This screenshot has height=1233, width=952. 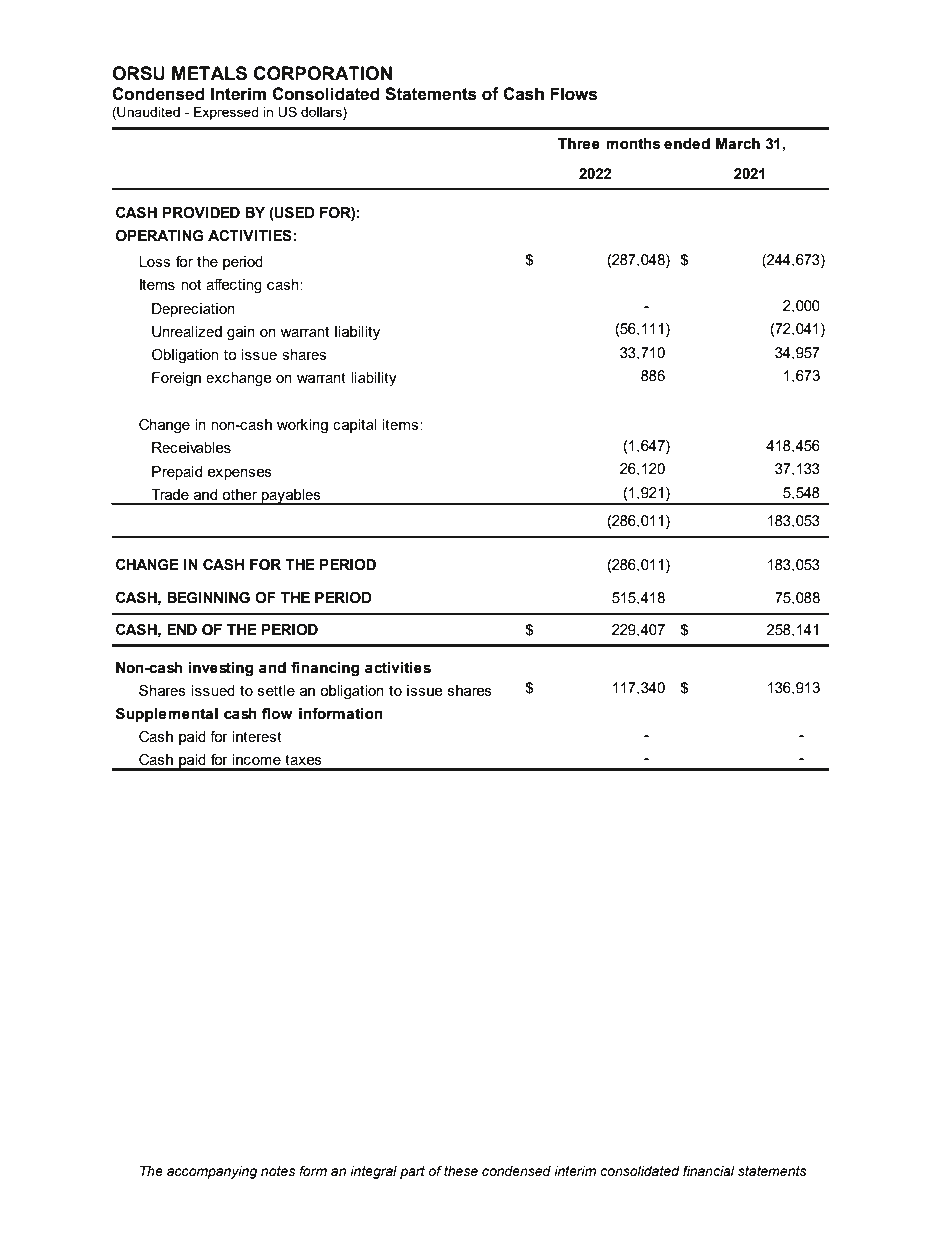 I want to click on expenses, so click(x=239, y=474).
